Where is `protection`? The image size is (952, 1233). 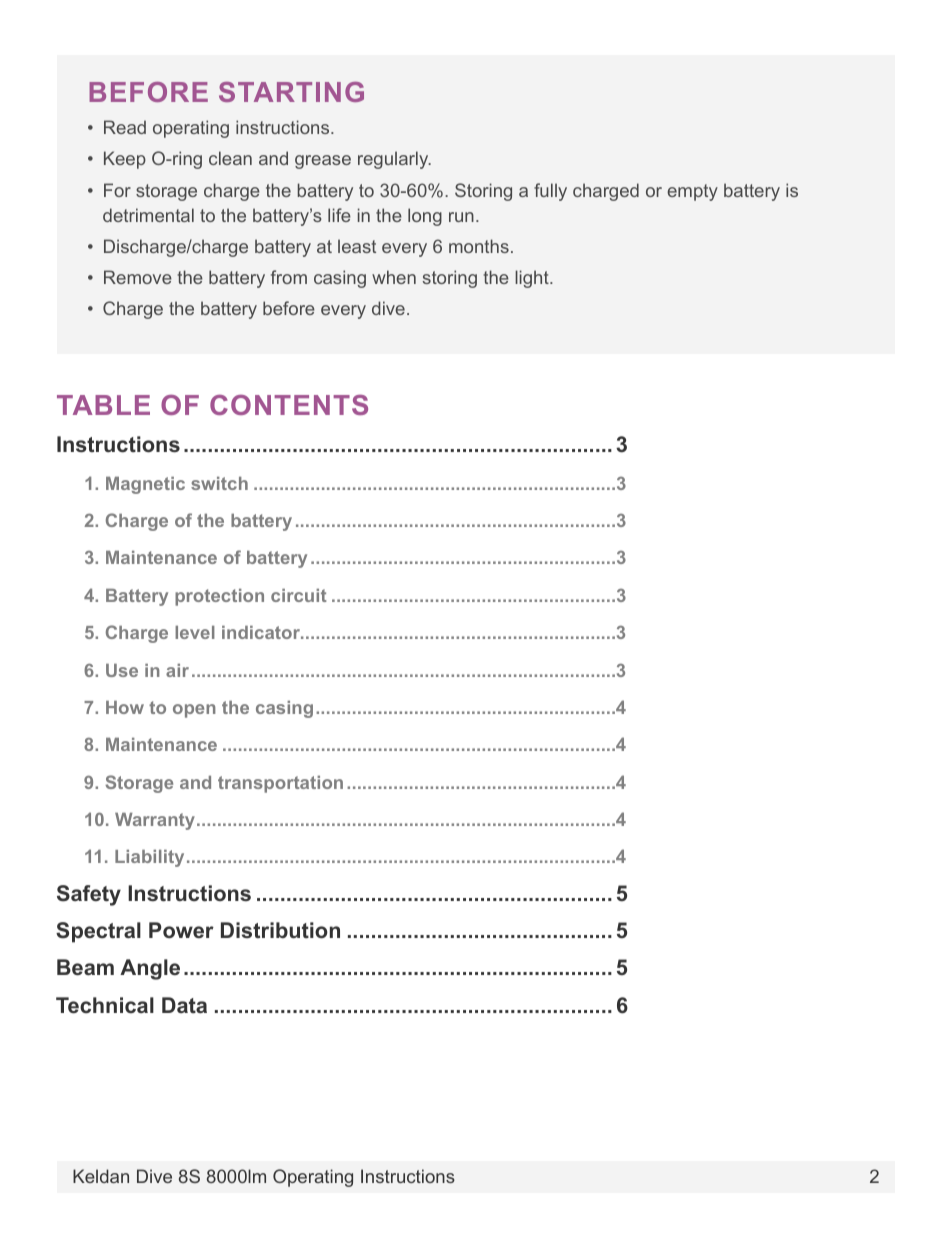
protection is located at coordinates (219, 597).
